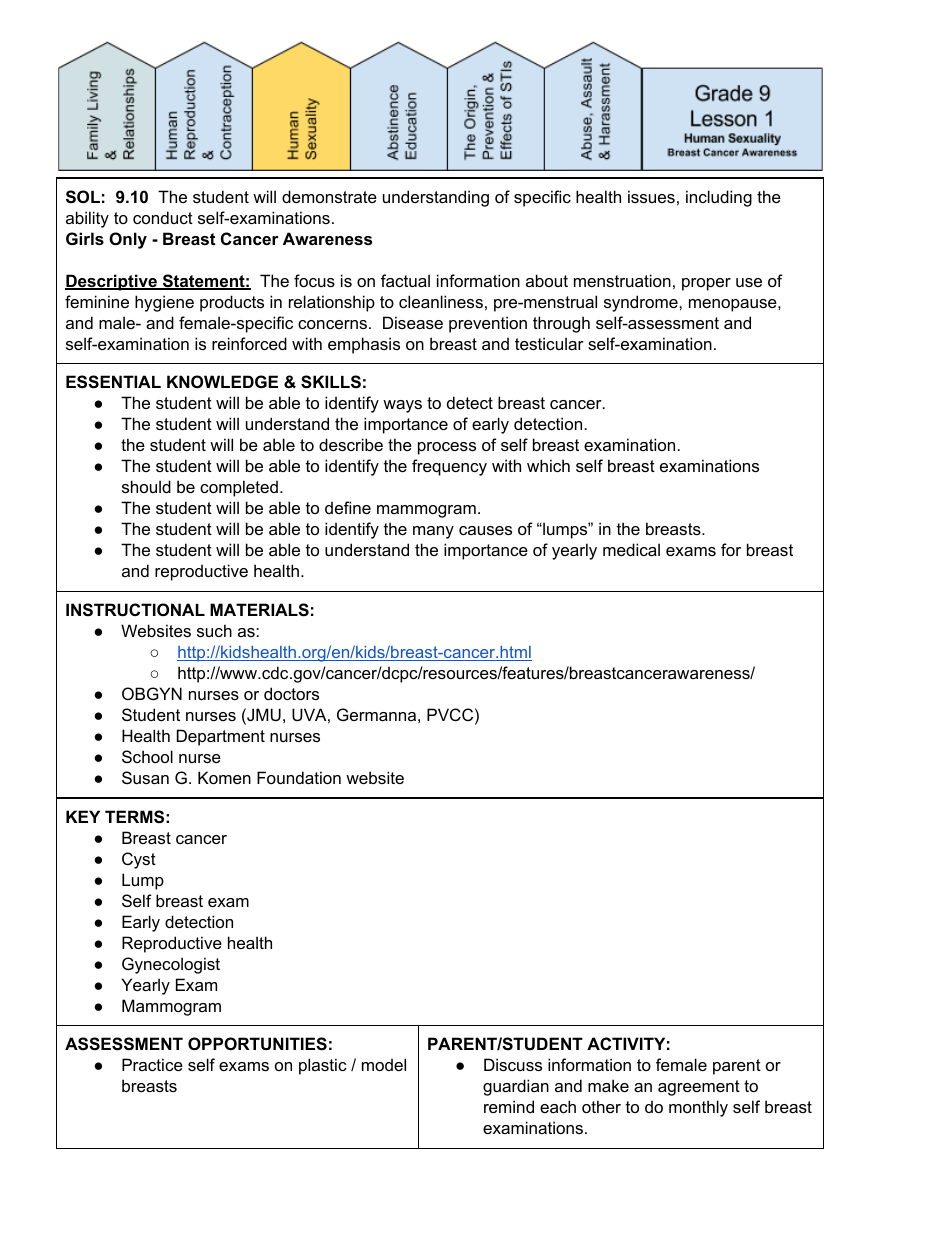 The width and height of the screenshot is (952, 1233). I want to click on factual, so click(405, 280).
